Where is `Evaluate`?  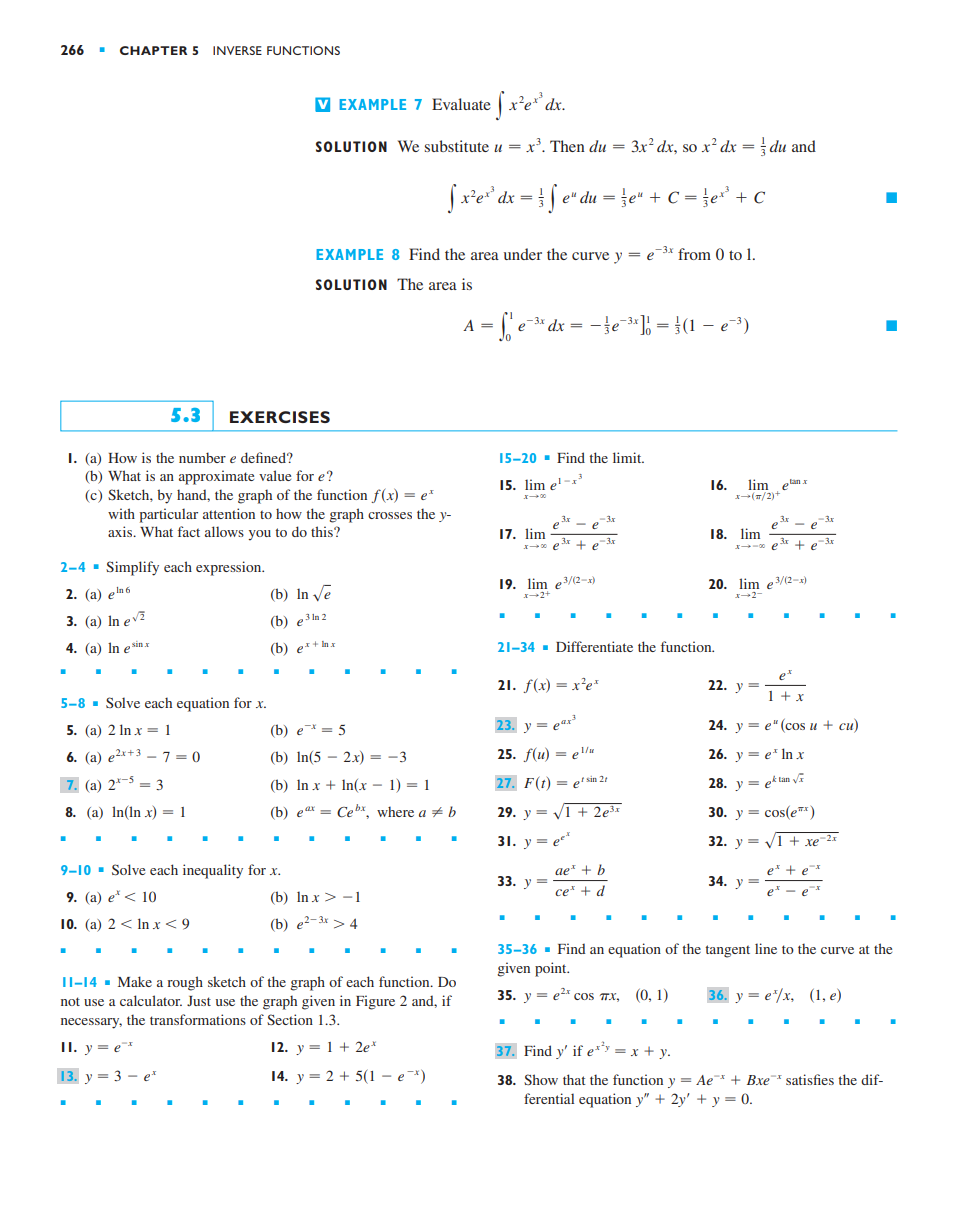 Evaluate is located at coordinates (461, 104).
